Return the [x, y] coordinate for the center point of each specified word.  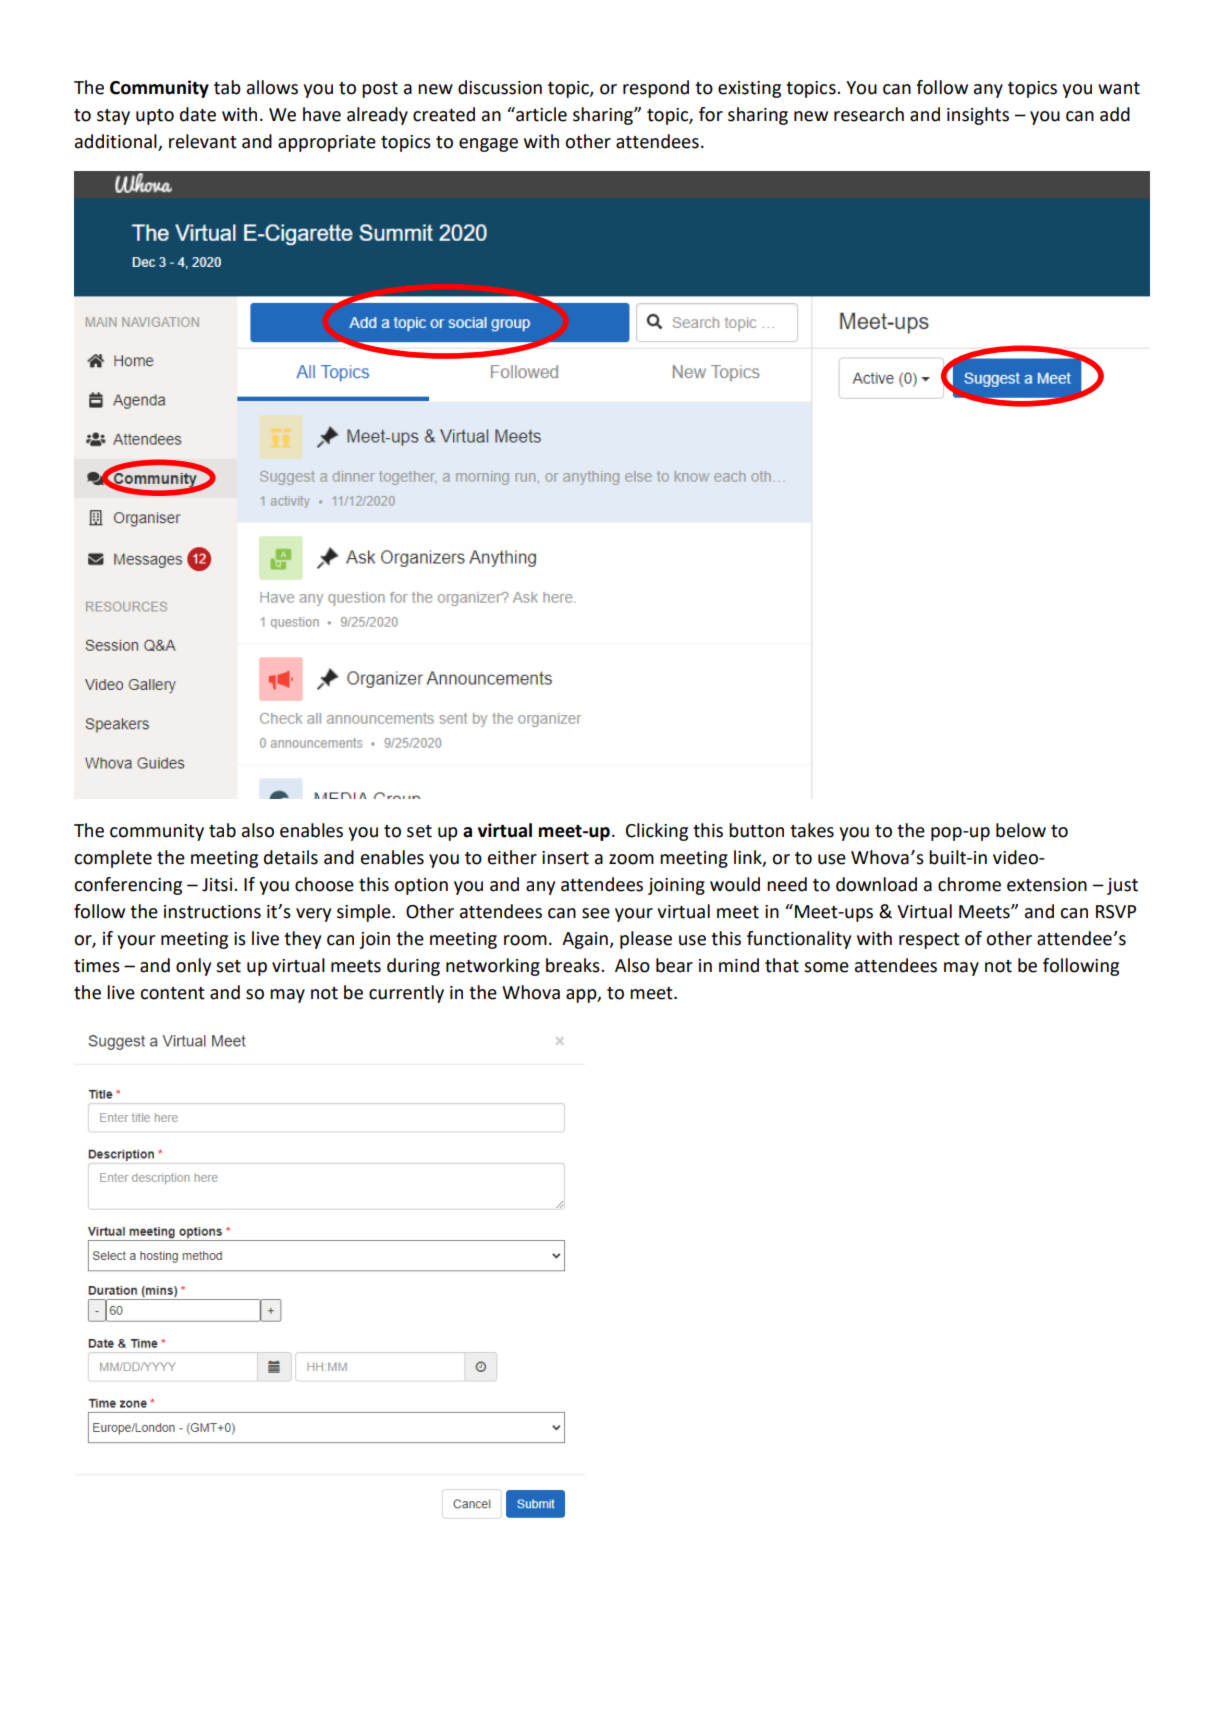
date [198, 114]
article [540, 114]
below [1021, 830]
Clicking [657, 832]
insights [978, 116]
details [291, 857]
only [193, 967]
